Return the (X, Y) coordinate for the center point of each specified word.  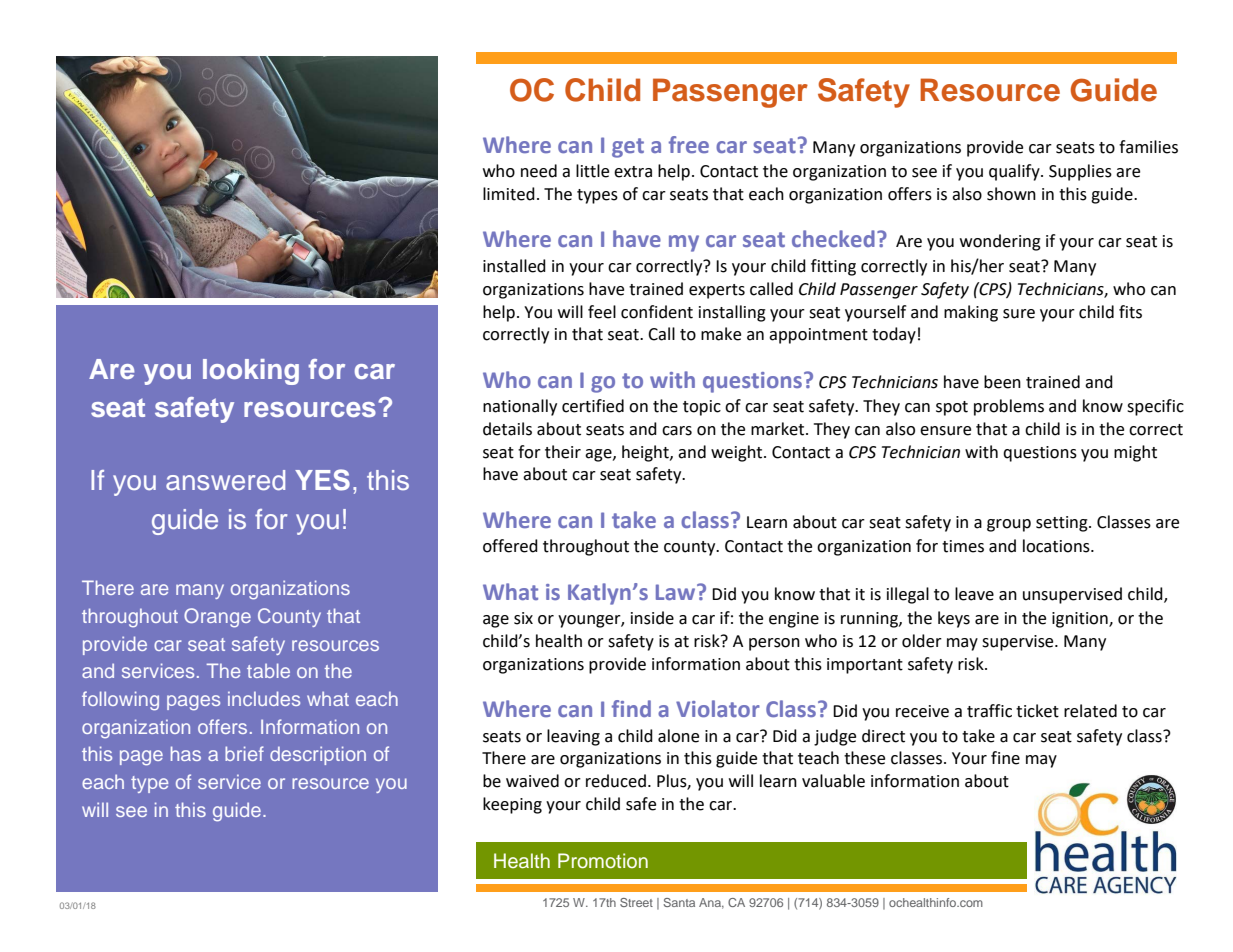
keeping (512, 805)
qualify (1015, 172)
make (721, 334)
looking (251, 372)
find (631, 708)
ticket (1037, 711)
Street (636, 902)
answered (225, 480)
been (1002, 382)
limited (509, 194)
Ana (711, 903)
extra (633, 172)
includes (264, 698)
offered (510, 546)
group (1009, 525)
